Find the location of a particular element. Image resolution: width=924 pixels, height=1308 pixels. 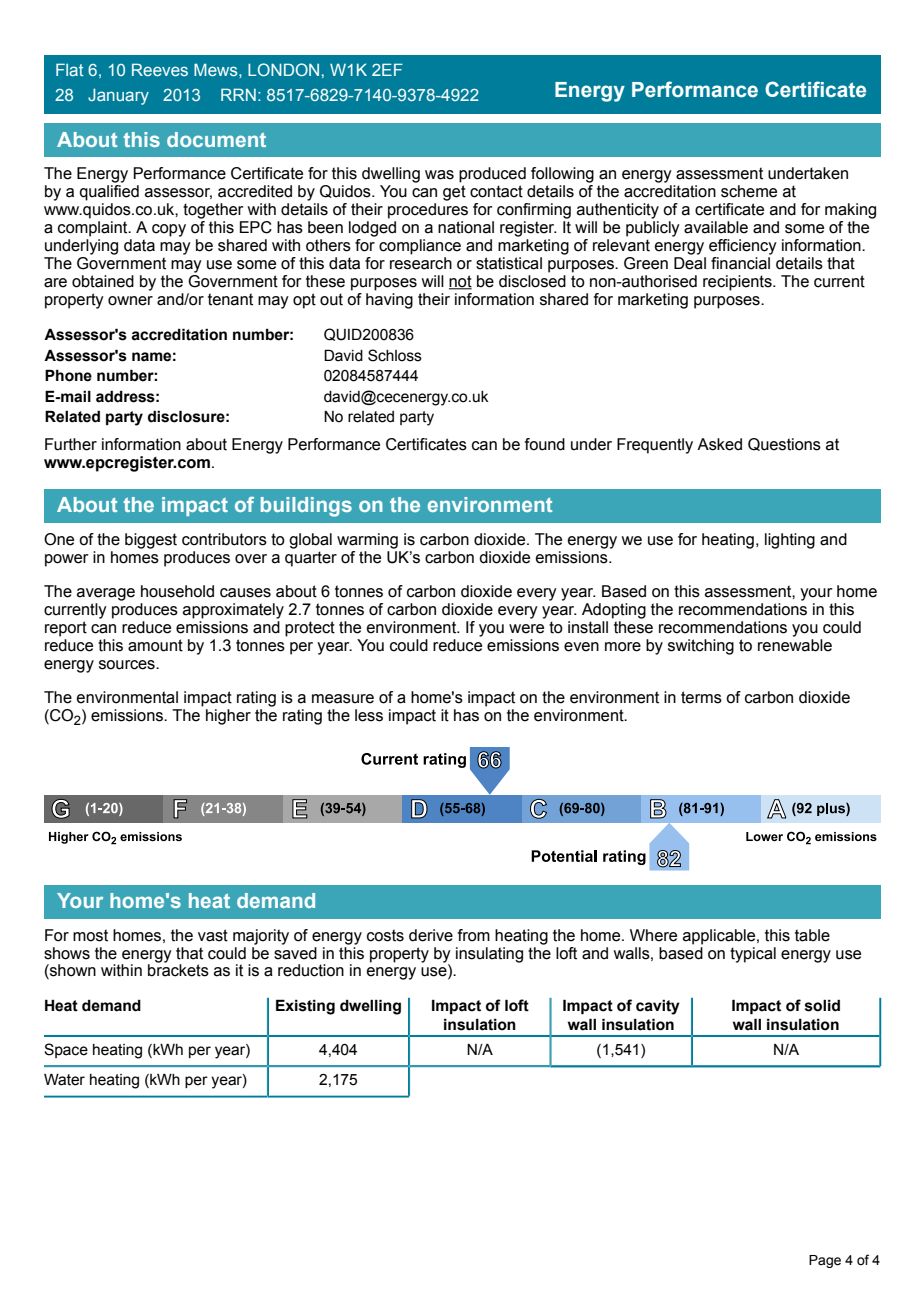

biggest is located at coordinates (151, 541).
